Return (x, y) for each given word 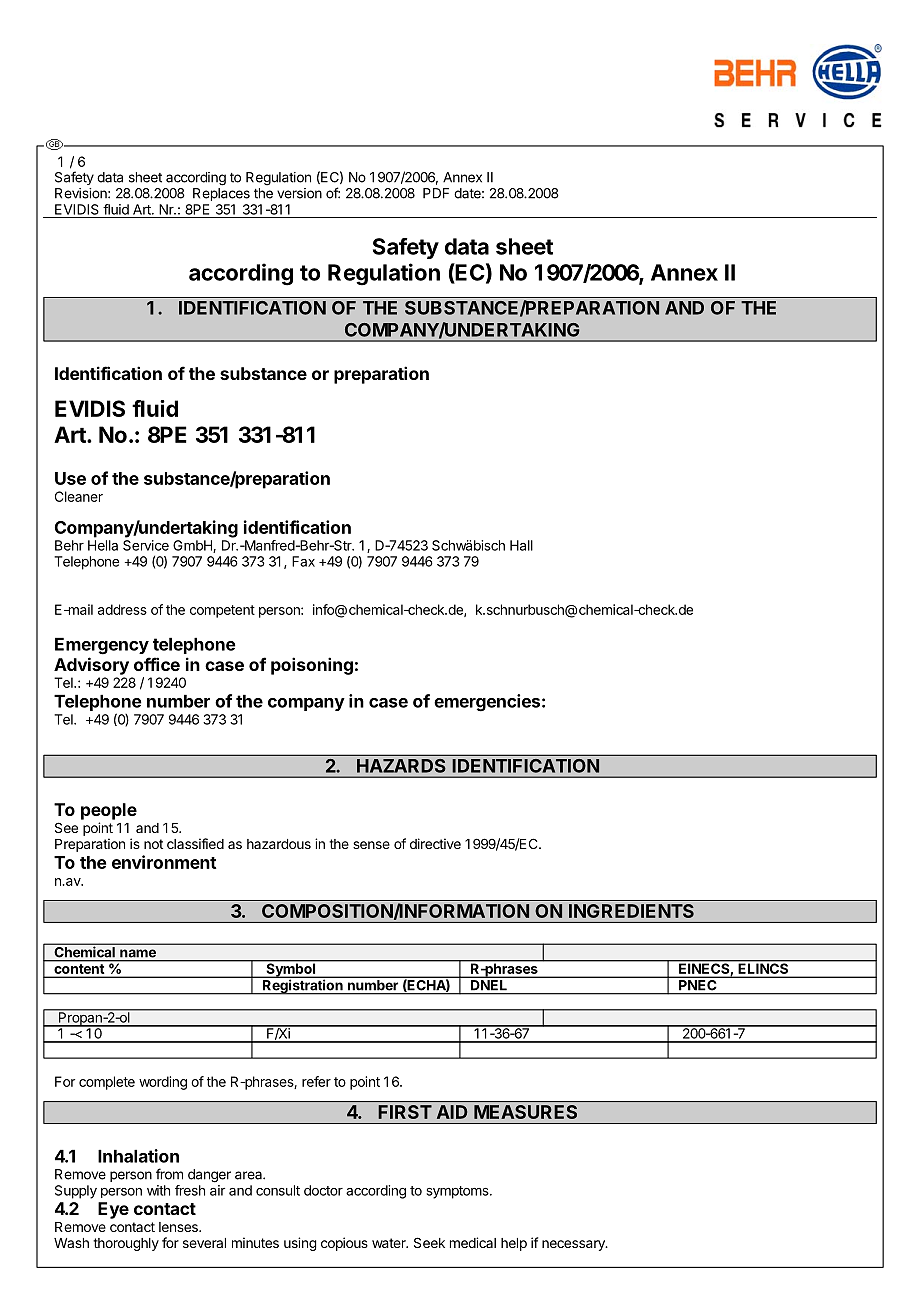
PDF (436, 193)
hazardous (279, 844)
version (299, 193)
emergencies (487, 703)
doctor (323, 1190)
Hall (521, 545)
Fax (303, 561)
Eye (113, 1210)
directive (435, 843)
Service (146, 545)
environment (164, 862)
